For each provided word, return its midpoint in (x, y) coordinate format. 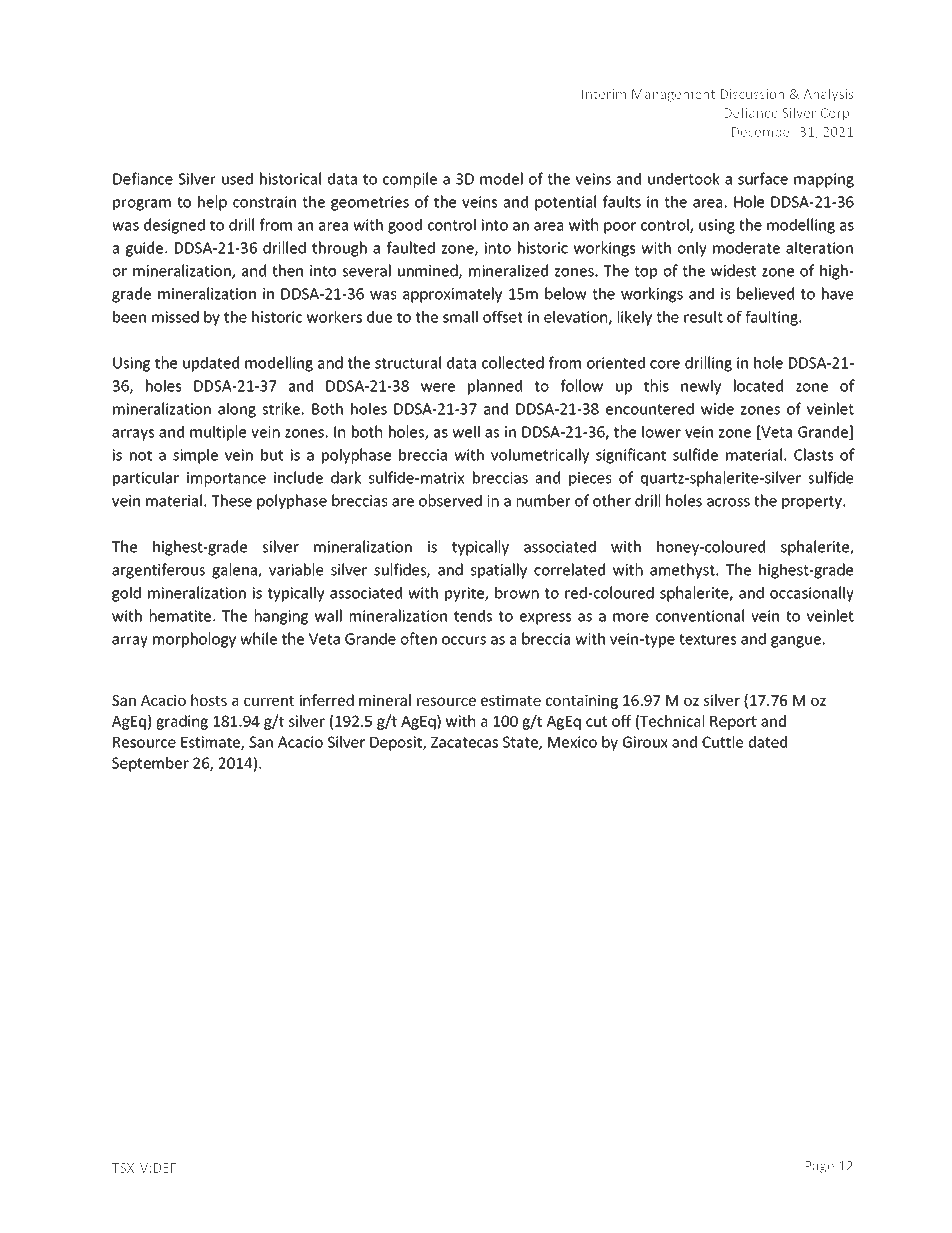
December (763, 131)
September (150, 764)
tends (473, 615)
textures (707, 639)
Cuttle (722, 742)
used (237, 178)
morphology (194, 640)
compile (410, 180)
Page (819, 1167)
